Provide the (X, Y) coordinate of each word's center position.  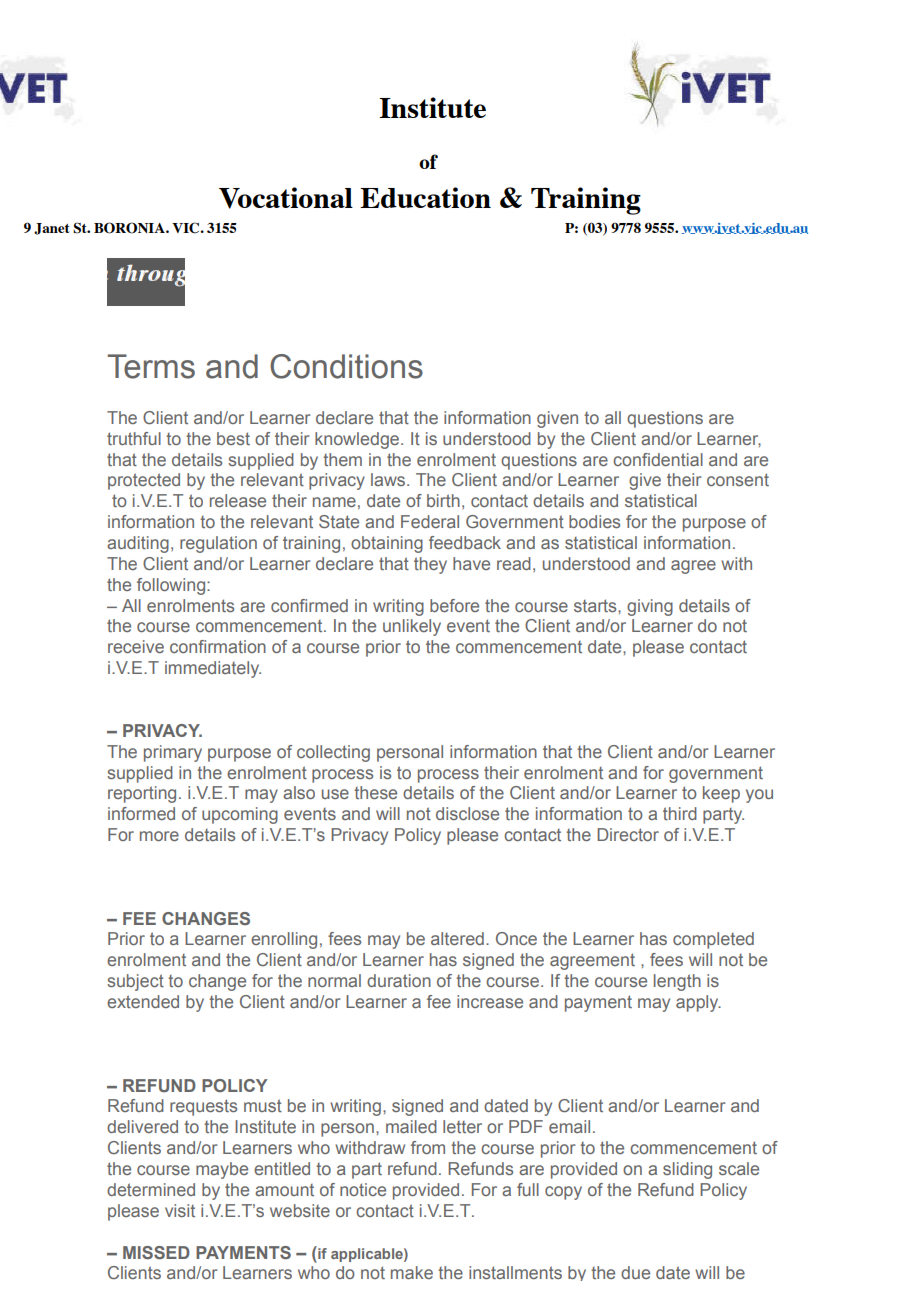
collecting (333, 753)
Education (425, 197)
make (412, 1272)
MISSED (156, 1252)
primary (173, 753)
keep (721, 794)
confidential (658, 459)
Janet (52, 229)
